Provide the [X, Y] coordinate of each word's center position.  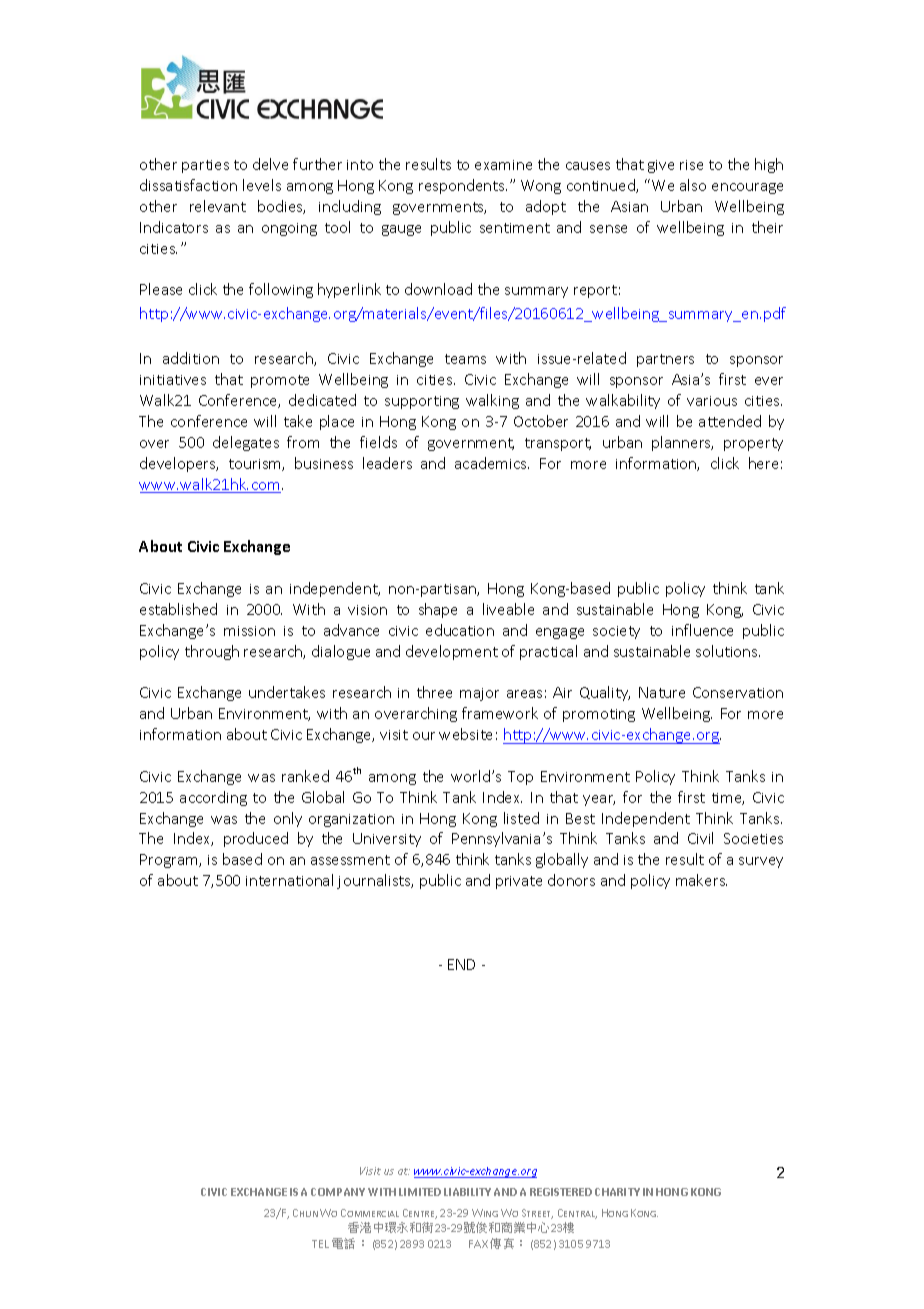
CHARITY [617, 1192]
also [693, 185]
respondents [463, 186]
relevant [218, 206]
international [289, 880]
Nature [662, 692]
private [519, 882]
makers [701, 880]
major [479, 694]
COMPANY [338, 1192]
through [212, 652]
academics [492, 463]
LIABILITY [467, 1192]
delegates [246, 443]
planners [682, 443]
